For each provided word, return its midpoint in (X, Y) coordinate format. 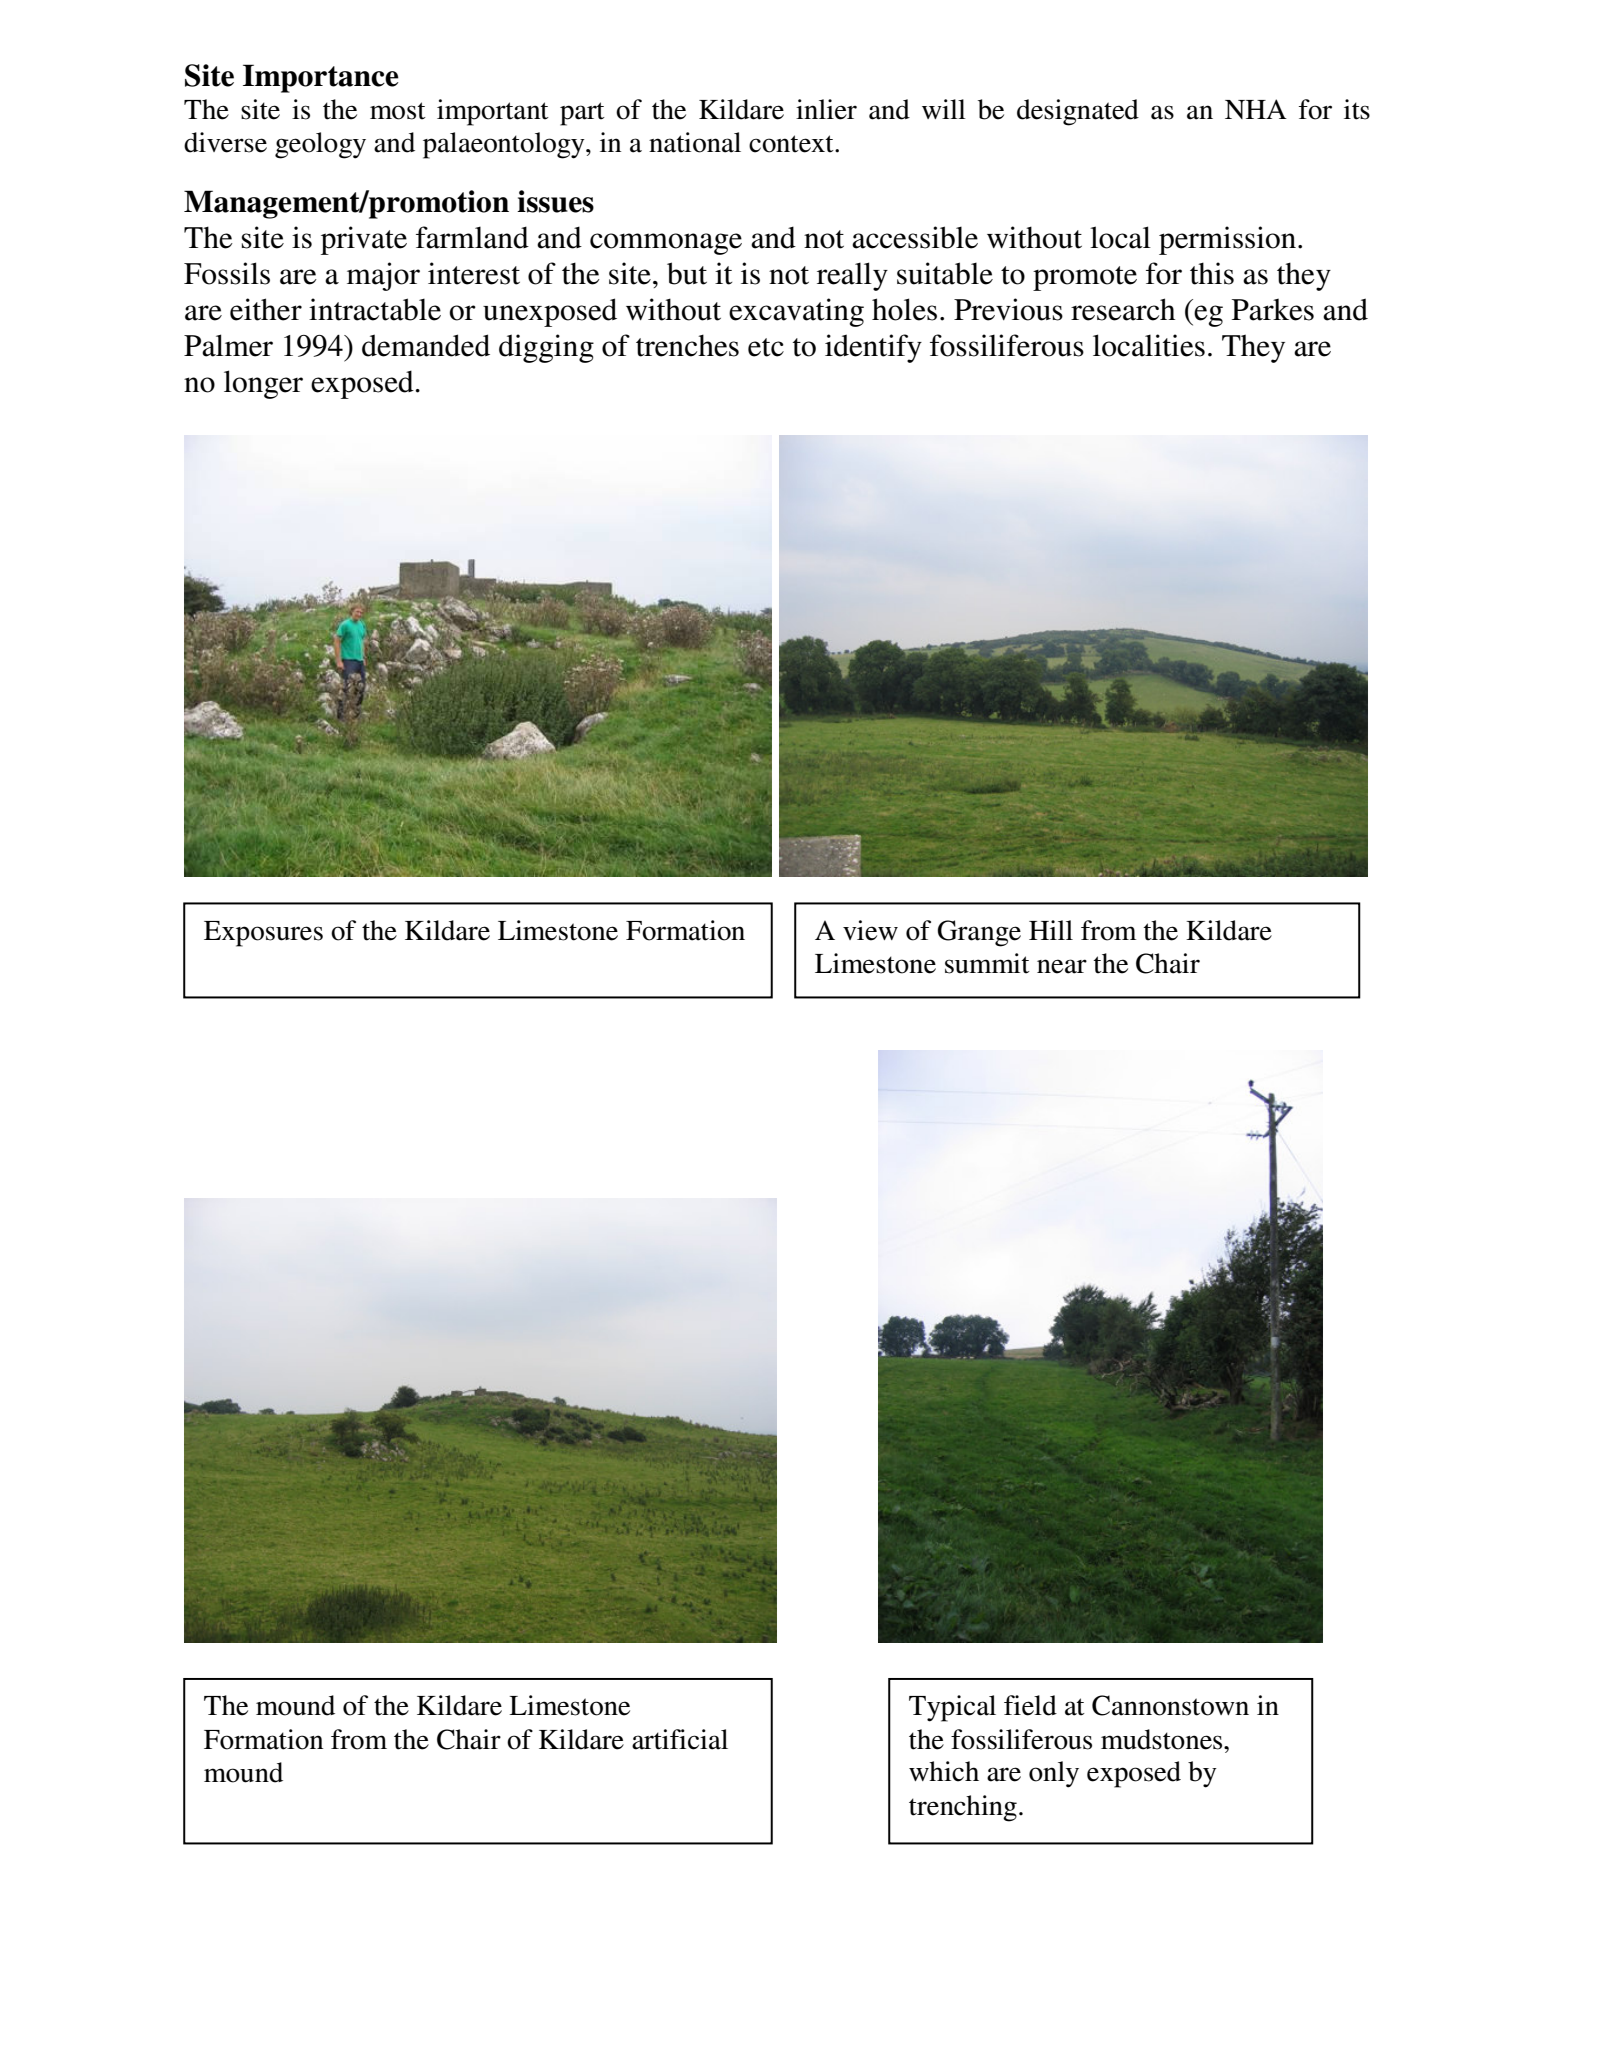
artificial (680, 1739)
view (870, 930)
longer (263, 384)
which (944, 1771)
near (1062, 966)
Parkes (1273, 309)
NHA (1256, 109)
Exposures (263, 934)
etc (766, 347)
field (1030, 1705)
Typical (952, 1708)
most (398, 111)
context (792, 144)
